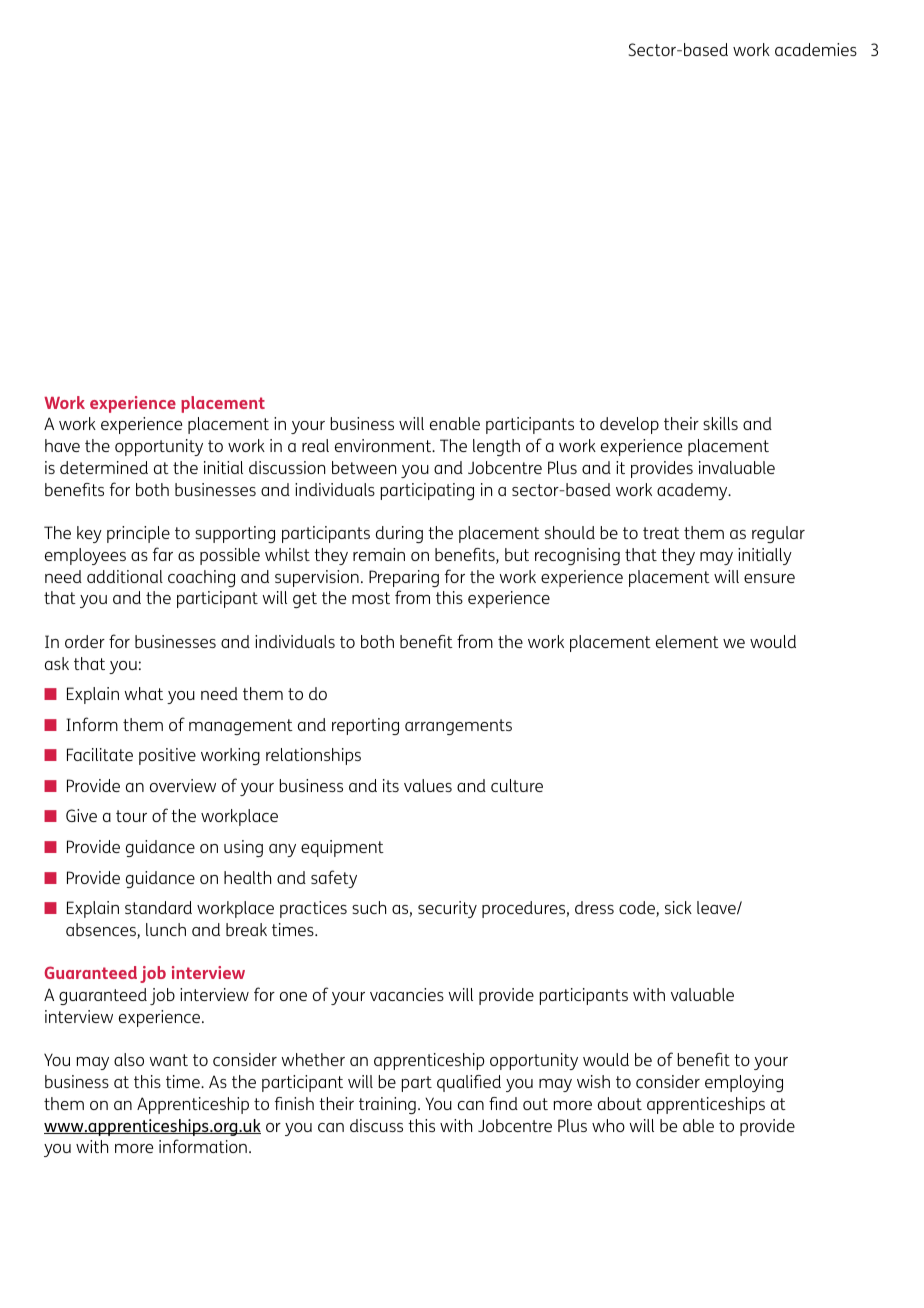  Describe the element at coordinates (769, 578) in the screenshot. I see `ensure` at that location.
